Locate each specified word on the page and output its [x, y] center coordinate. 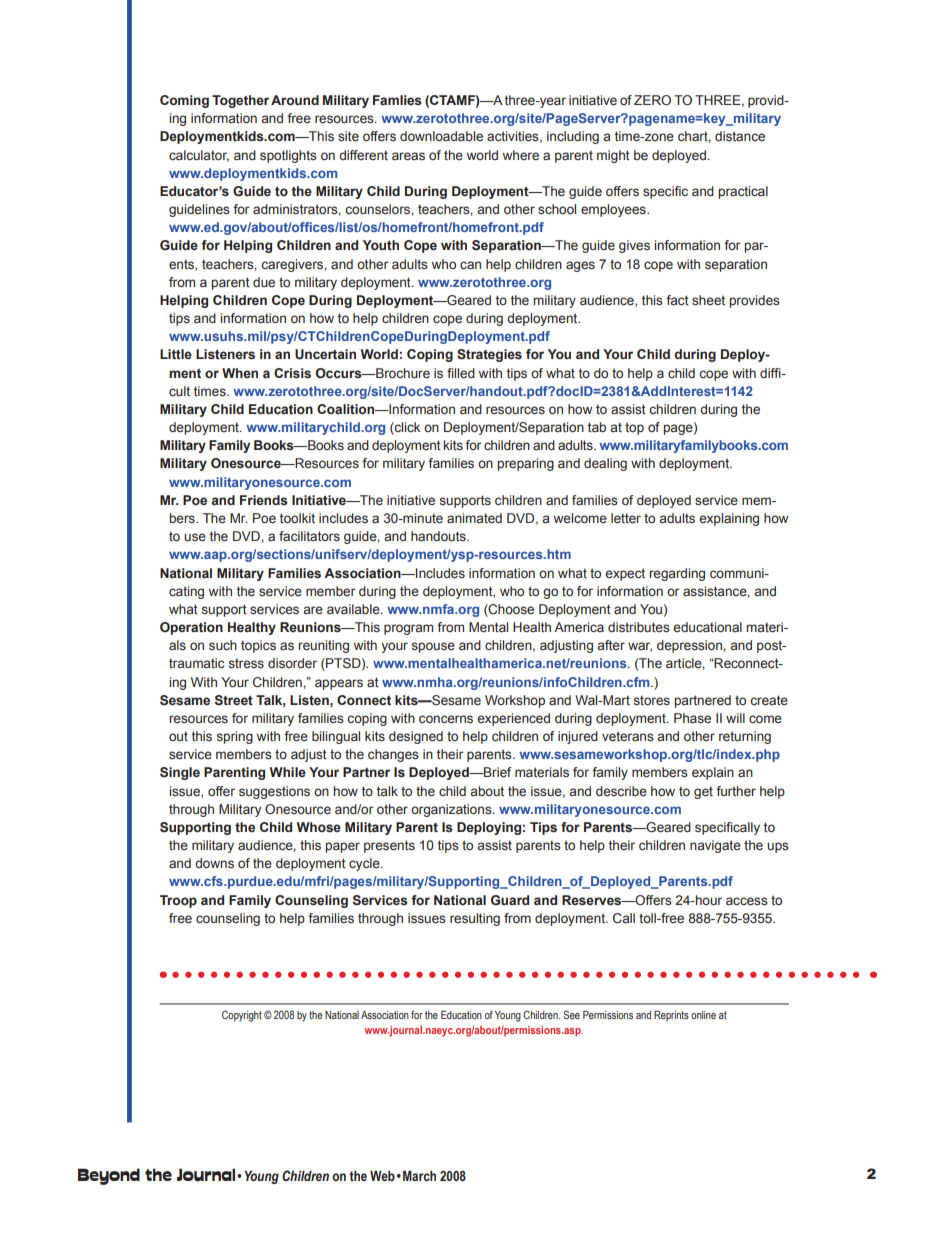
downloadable [441, 136]
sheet [708, 300]
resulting [475, 919]
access [747, 901]
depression [690, 646]
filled [461, 373]
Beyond [109, 1176]
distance [740, 136]
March [419, 1175]
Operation [191, 628]
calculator [199, 156]
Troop [178, 901]
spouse [433, 647]
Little [176, 354]
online [703, 1015]
